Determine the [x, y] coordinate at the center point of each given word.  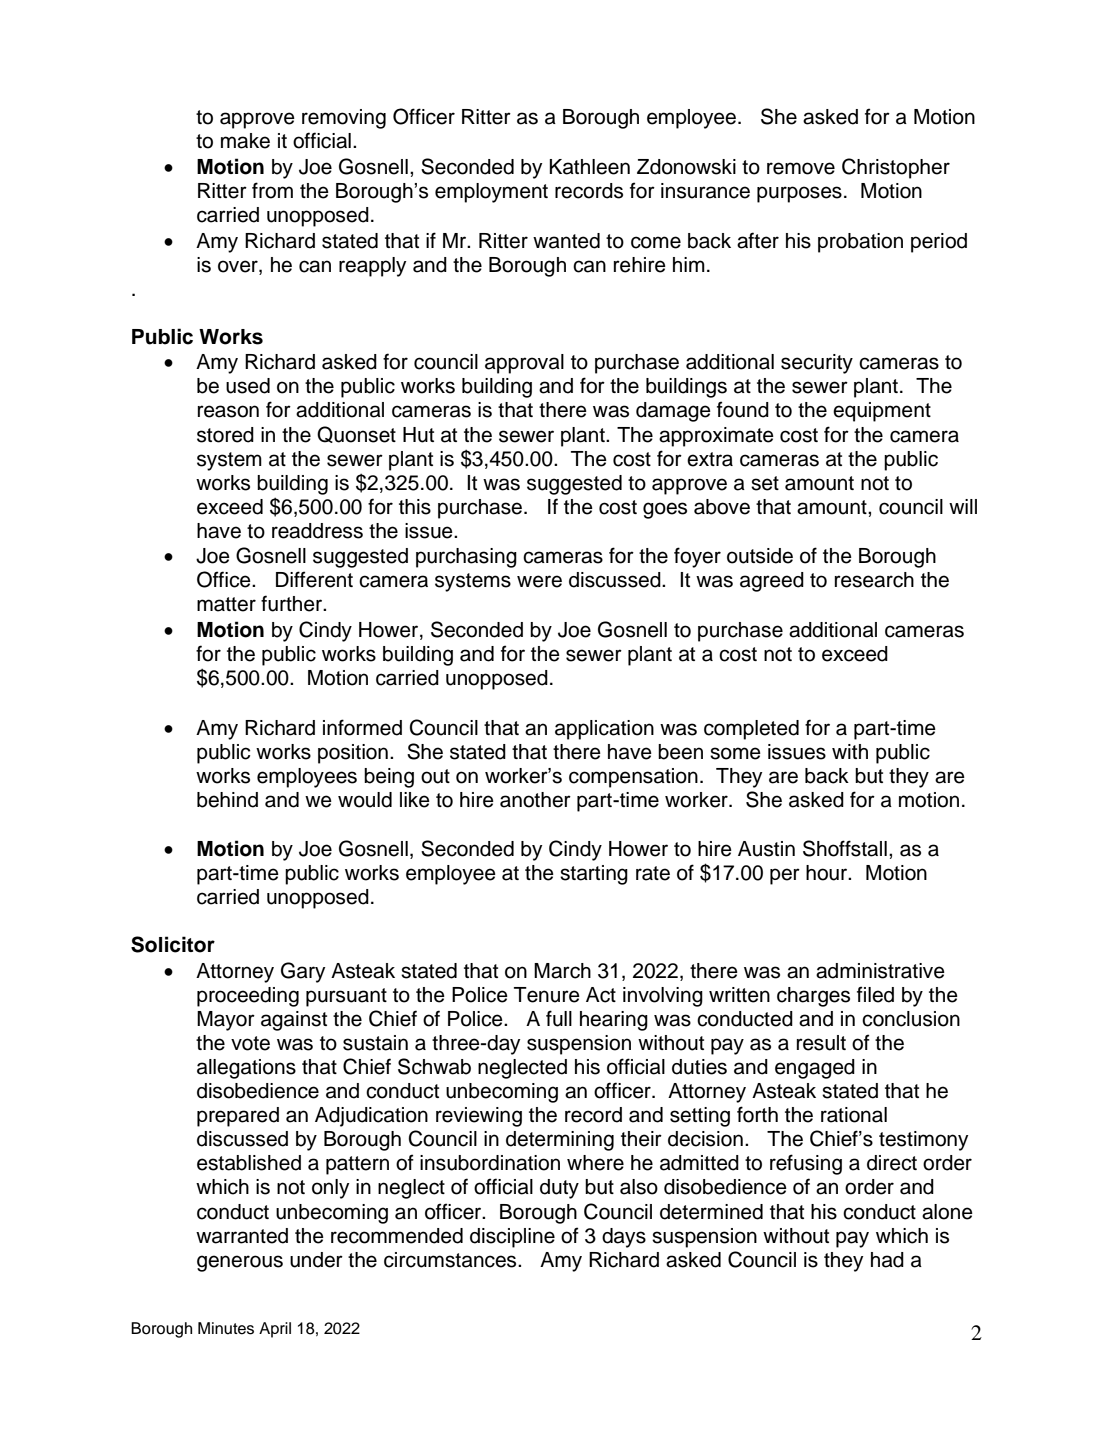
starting [594, 875]
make [245, 141]
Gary [303, 972]
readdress [317, 531]
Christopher [896, 168]
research [874, 580]
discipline [512, 1238]
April [275, 1330]
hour [828, 873]
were [539, 581]
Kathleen [589, 167]
